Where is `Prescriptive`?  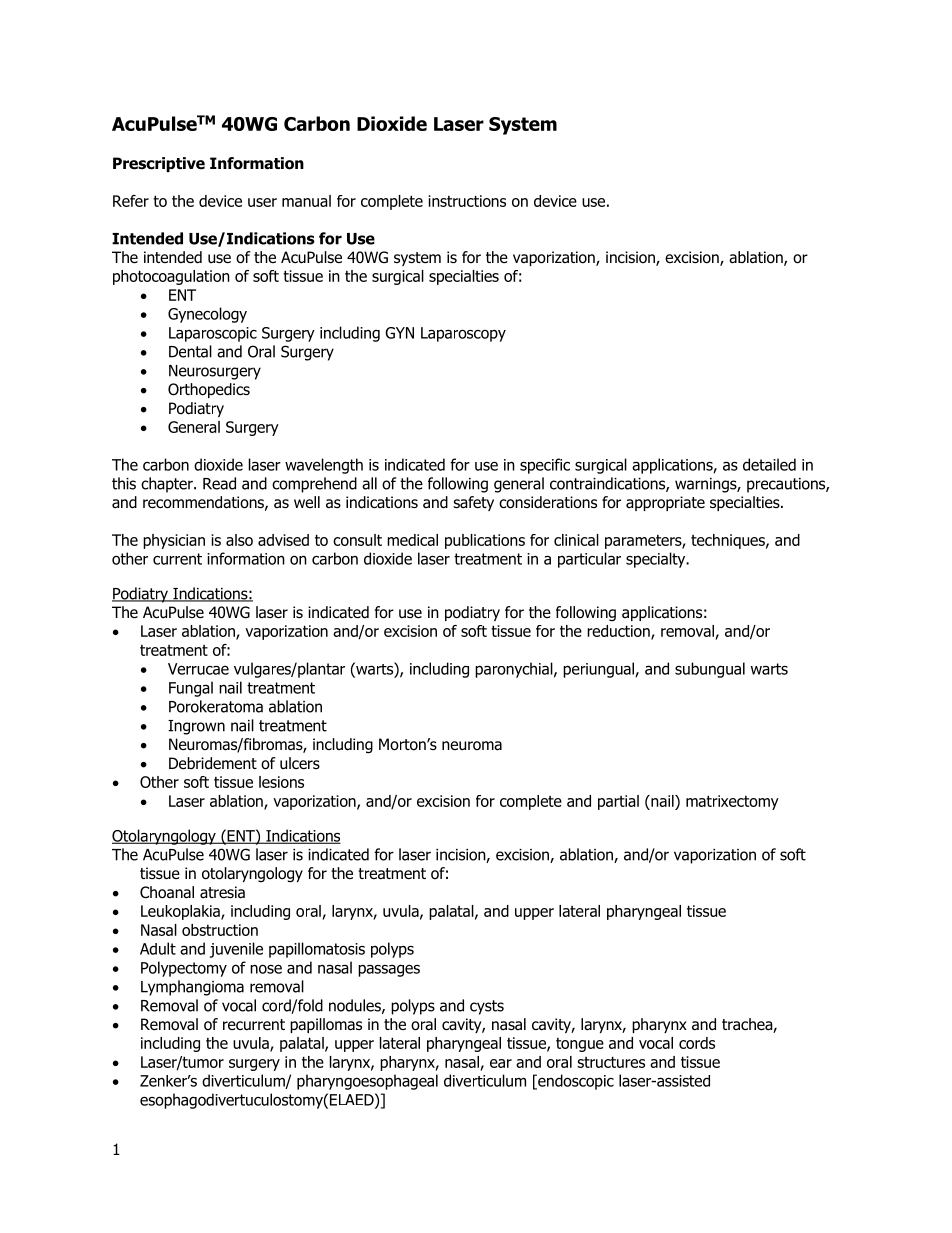 Prescriptive is located at coordinates (159, 164).
